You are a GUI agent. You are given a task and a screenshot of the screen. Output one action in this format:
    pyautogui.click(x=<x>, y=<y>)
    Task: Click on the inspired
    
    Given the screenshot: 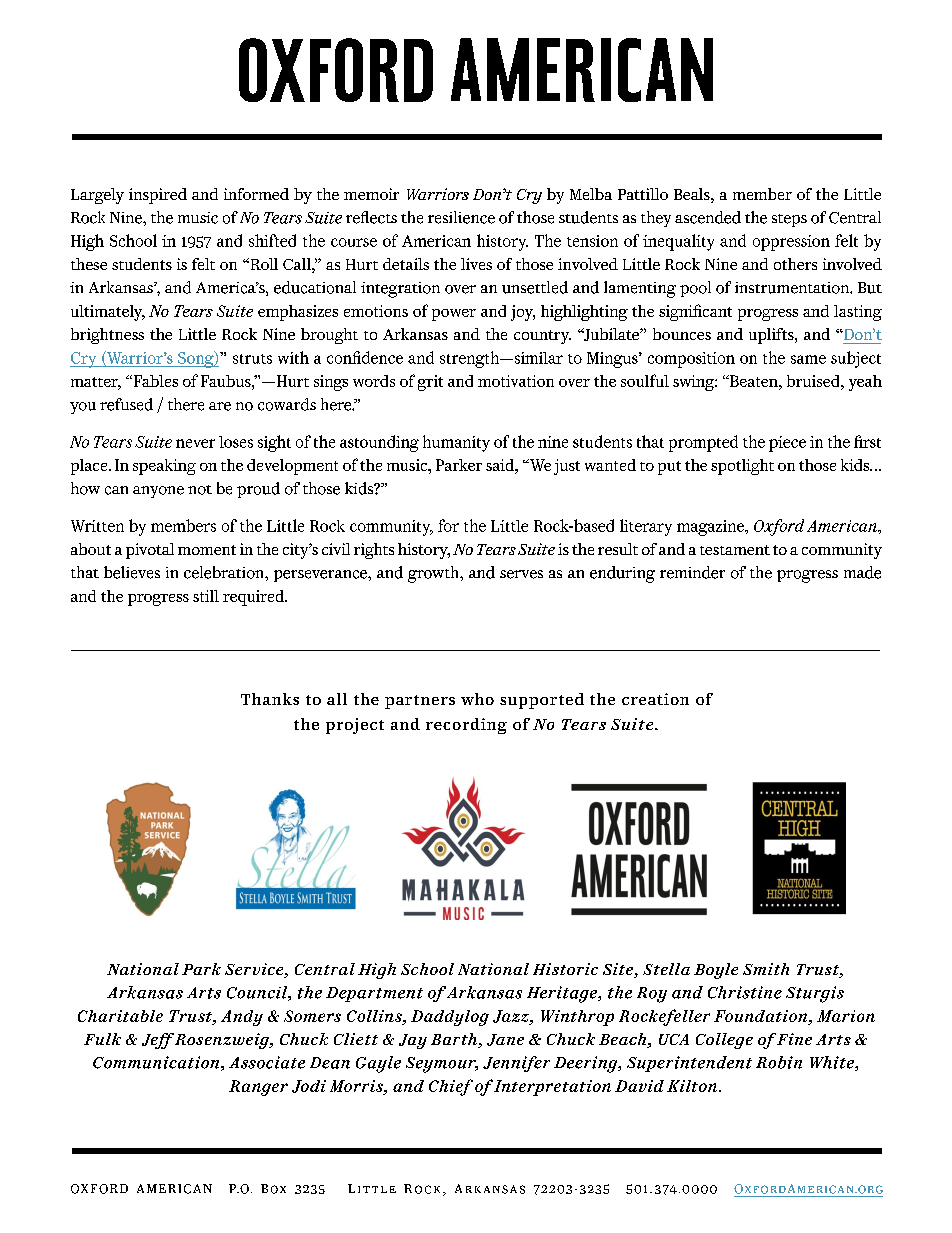 What is the action you would take?
    pyautogui.click(x=158, y=196)
